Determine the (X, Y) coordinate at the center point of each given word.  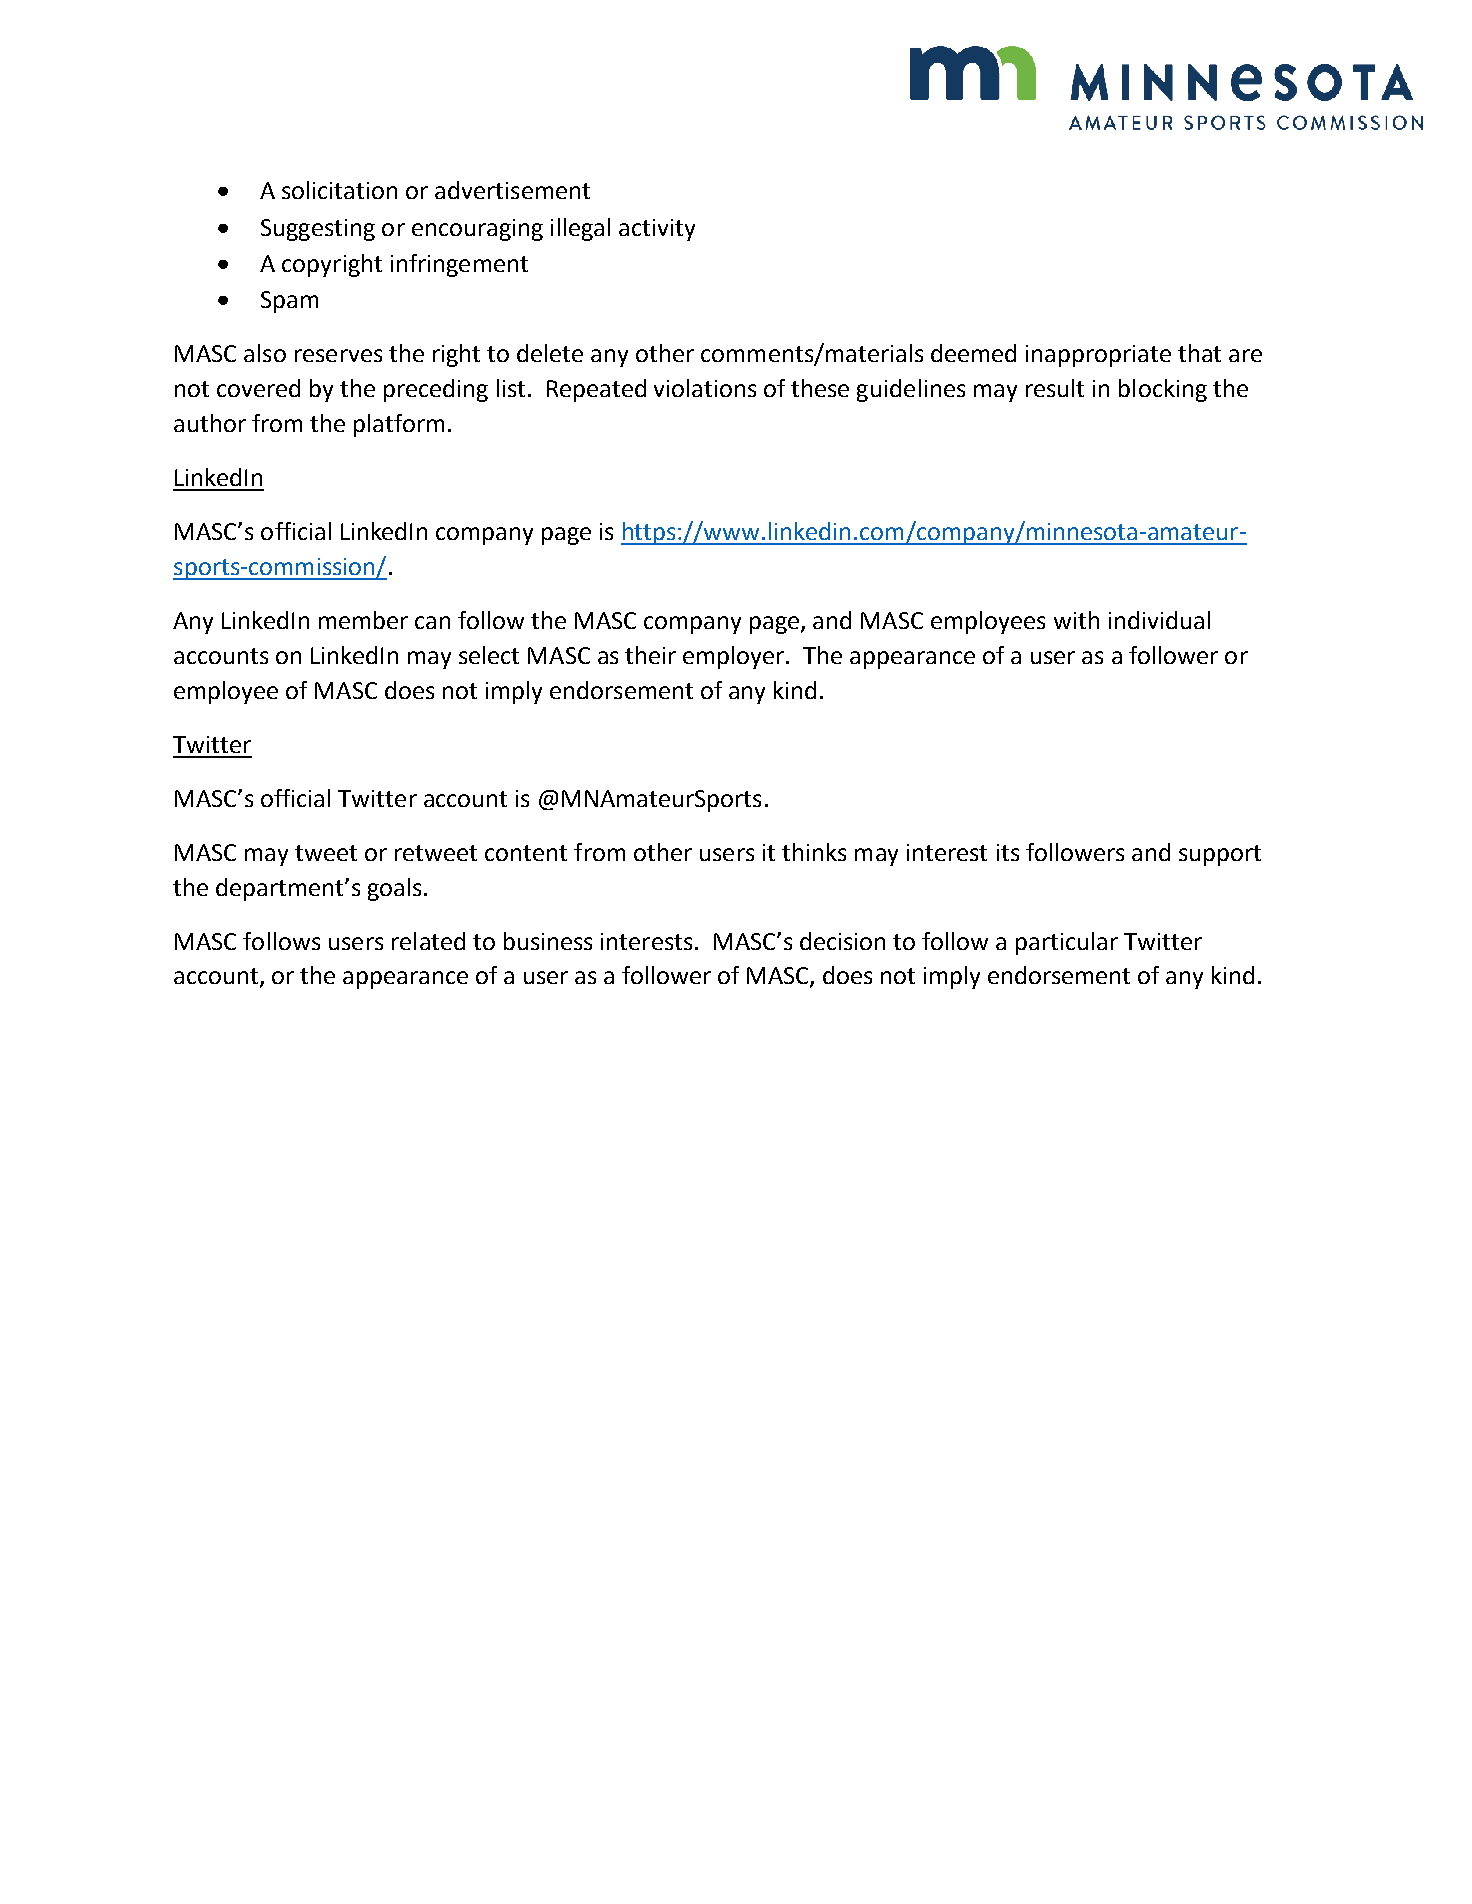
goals (394, 889)
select (489, 655)
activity (657, 230)
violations (705, 388)
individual (1159, 620)
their (650, 655)
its (1008, 852)
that (1199, 353)
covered (258, 388)
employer (735, 657)
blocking (1163, 390)
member (363, 620)
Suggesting (318, 230)
